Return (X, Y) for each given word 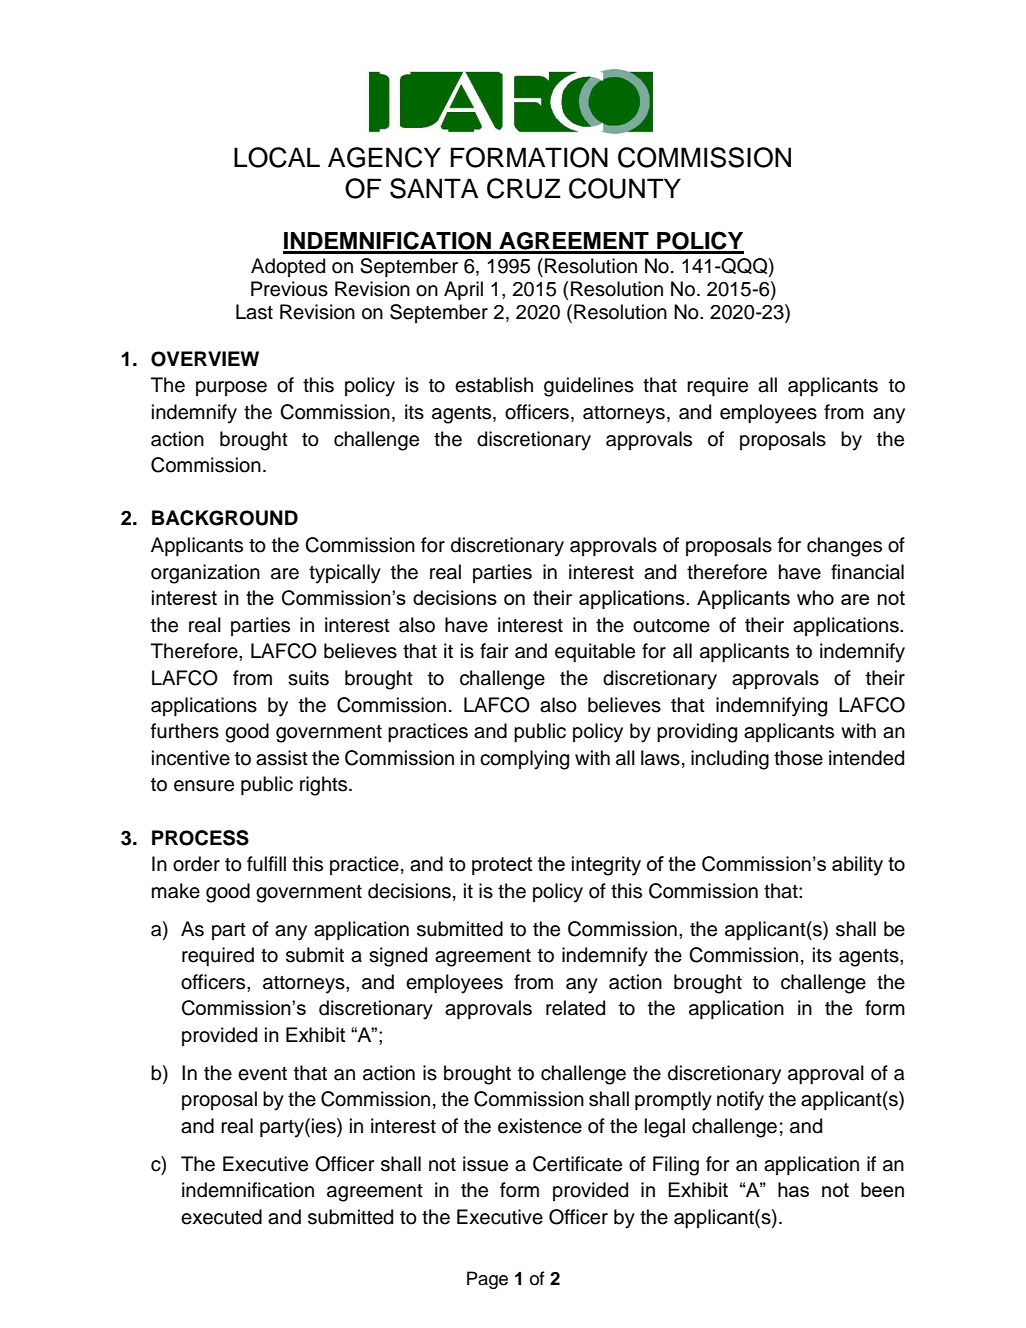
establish (494, 385)
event (262, 1074)
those (798, 758)
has (793, 1189)
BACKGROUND (225, 518)
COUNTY (625, 188)
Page (487, 1280)
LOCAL (277, 157)
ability (857, 866)
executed (221, 1217)
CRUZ (523, 188)
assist (282, 758)
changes (844, 547)
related (575, 1008)
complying (524, 760)
